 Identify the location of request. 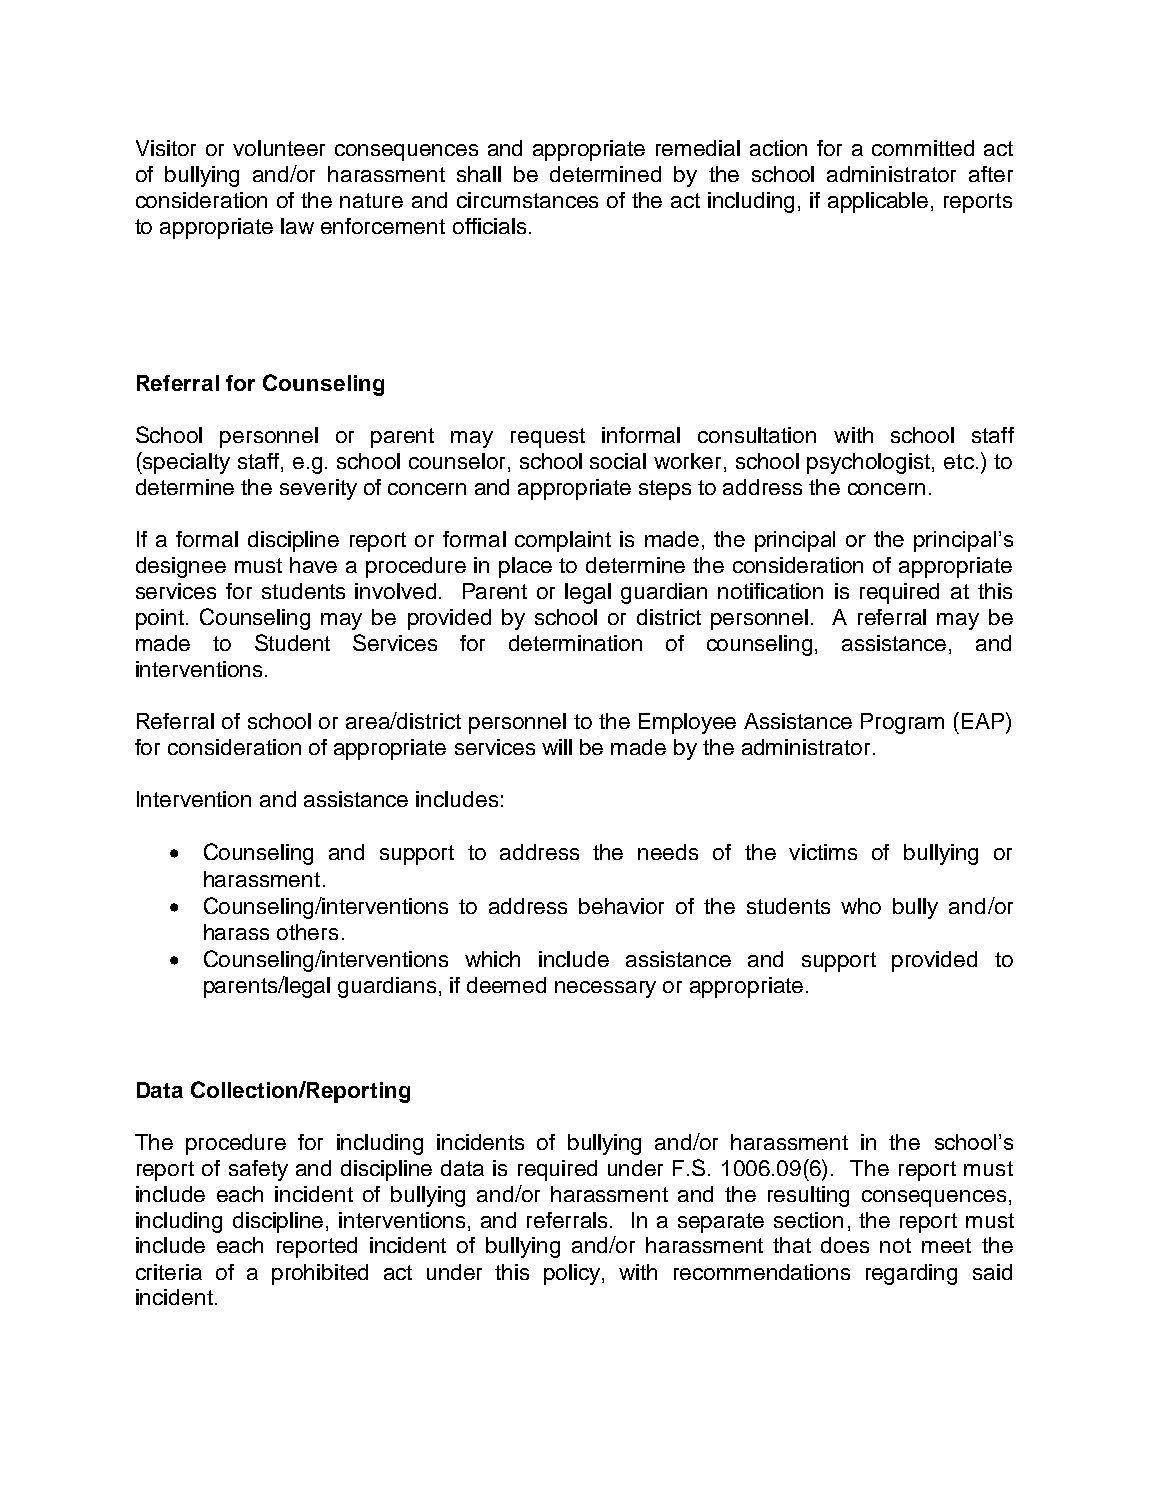
(548, 438).
